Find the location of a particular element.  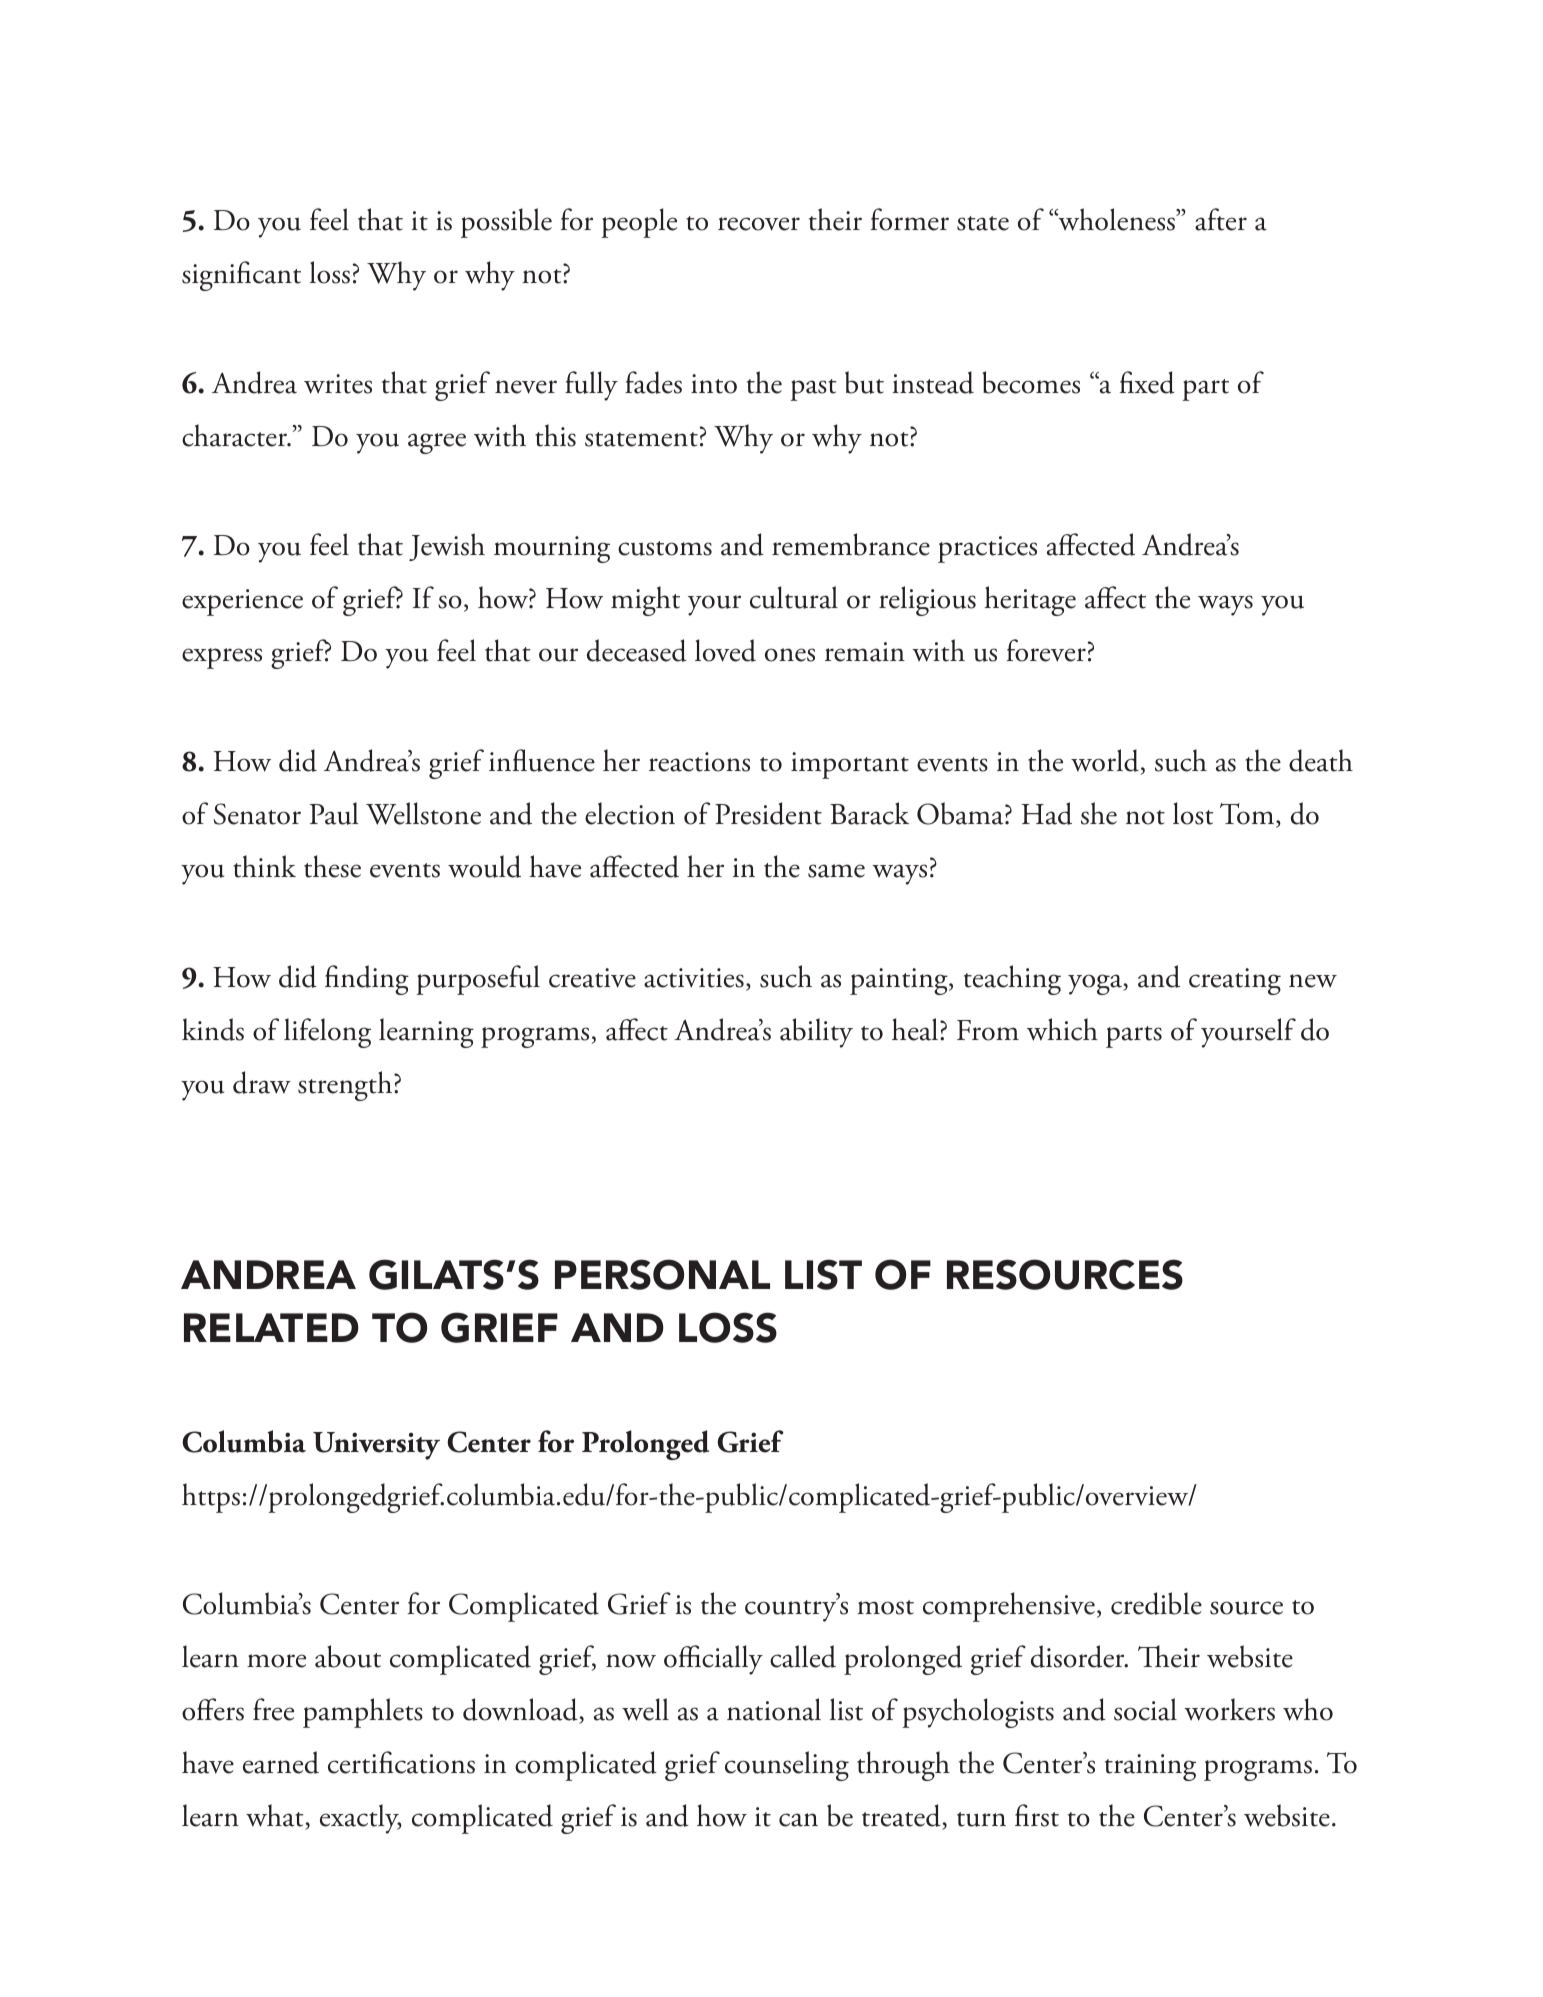

certifications is located at coordinates (401, 1762).
